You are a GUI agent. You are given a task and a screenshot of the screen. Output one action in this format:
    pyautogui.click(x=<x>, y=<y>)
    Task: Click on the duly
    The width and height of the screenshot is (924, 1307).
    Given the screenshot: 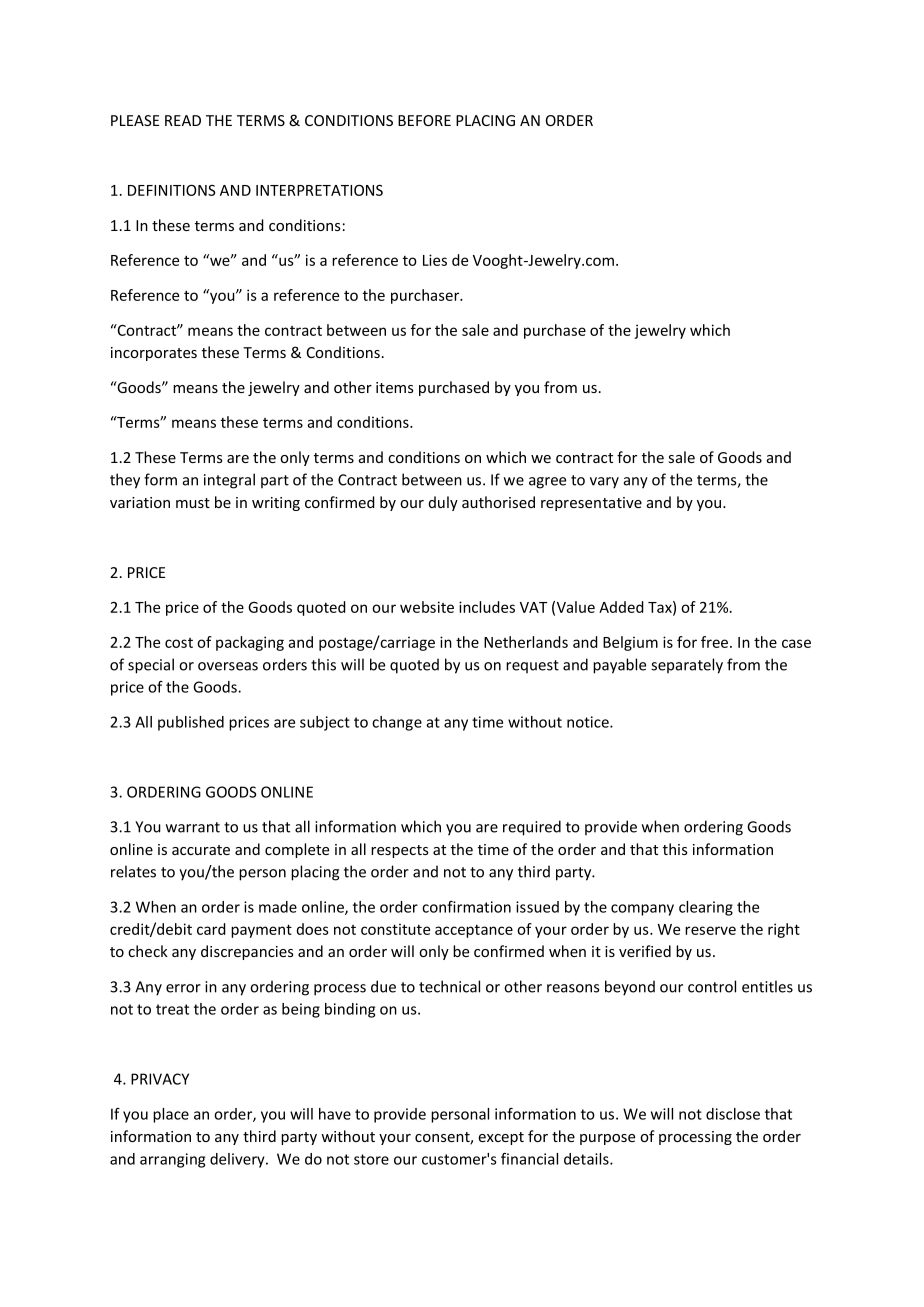 What is the action you would take?
    pyautogui.click(x=443, y=503)
